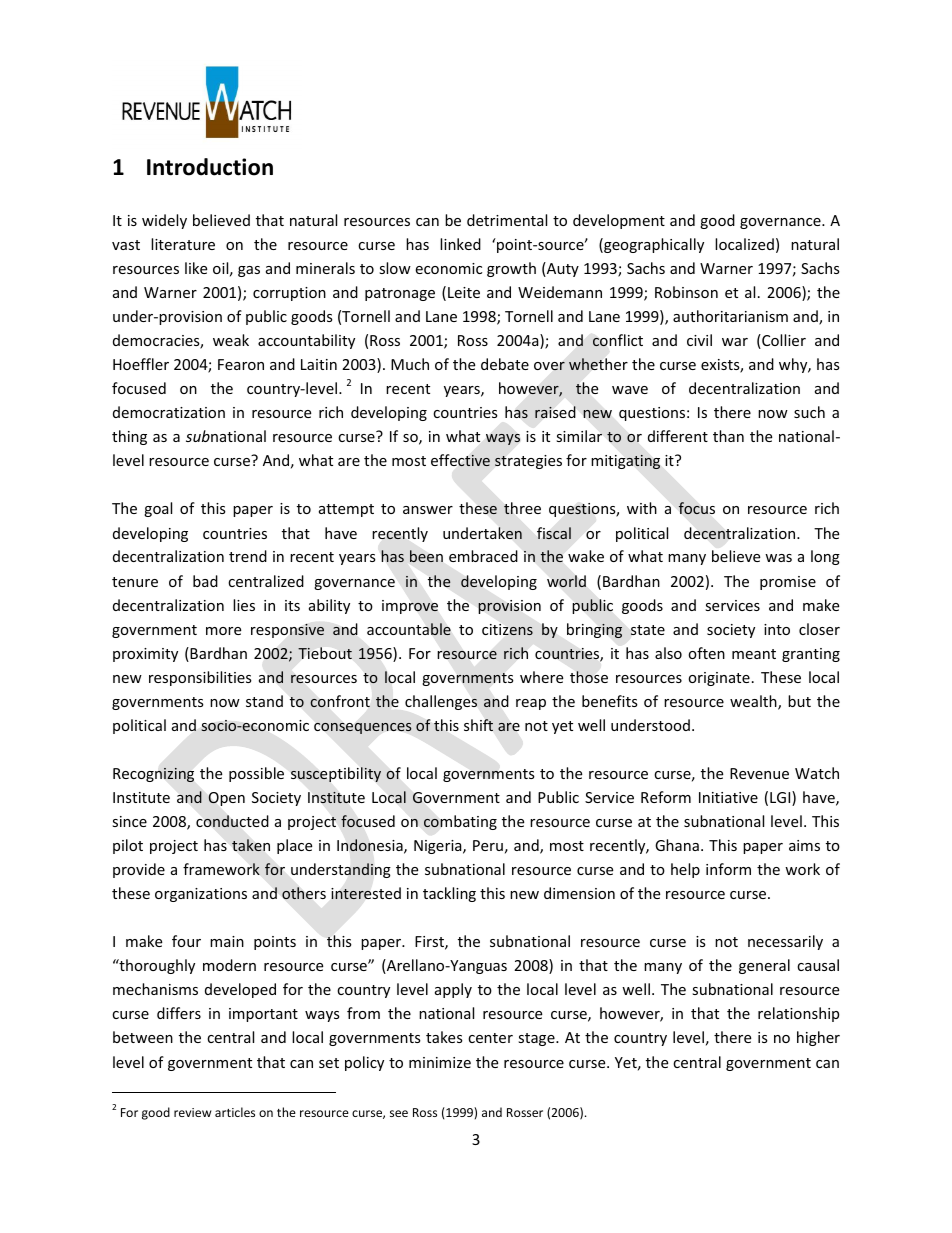  What do you see at coordinates (728, 797) in the screenshot?
I see `Initiative` at bounding box center [728, 797].
